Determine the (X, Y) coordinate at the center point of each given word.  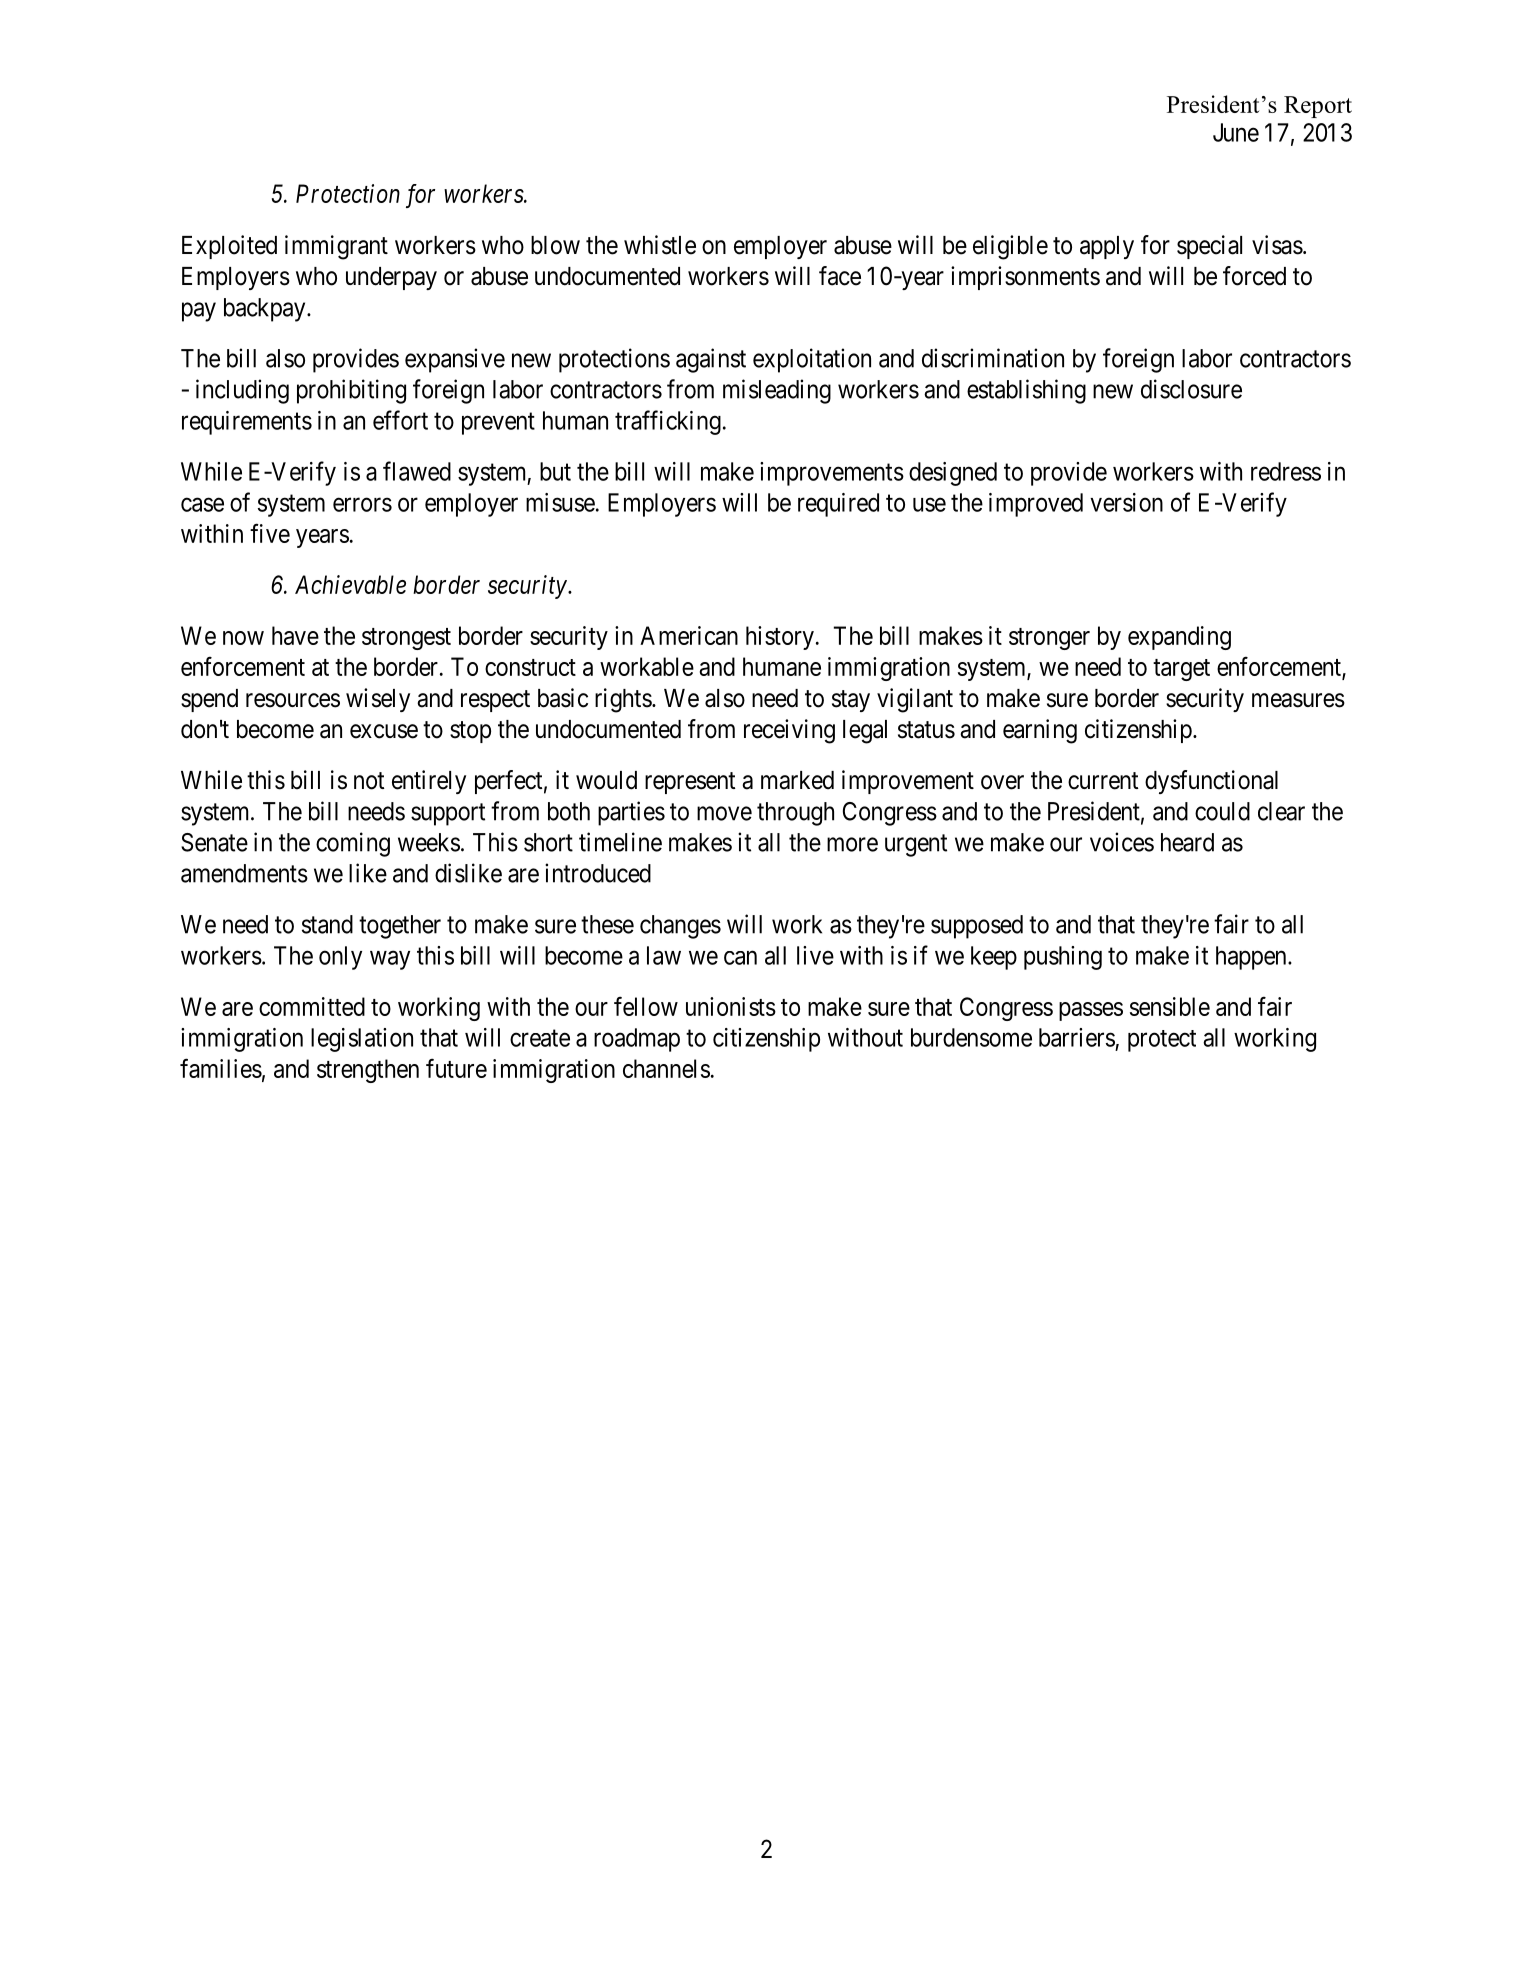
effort (400, 420)
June (1236, 132)
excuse (384, 731)
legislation (362, 1040)
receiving (789, 731)
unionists (731, 1006)
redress (1286, 471)
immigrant (336, 247)
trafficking (668, 422)
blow (555, 245)
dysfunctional (1211, 782)
